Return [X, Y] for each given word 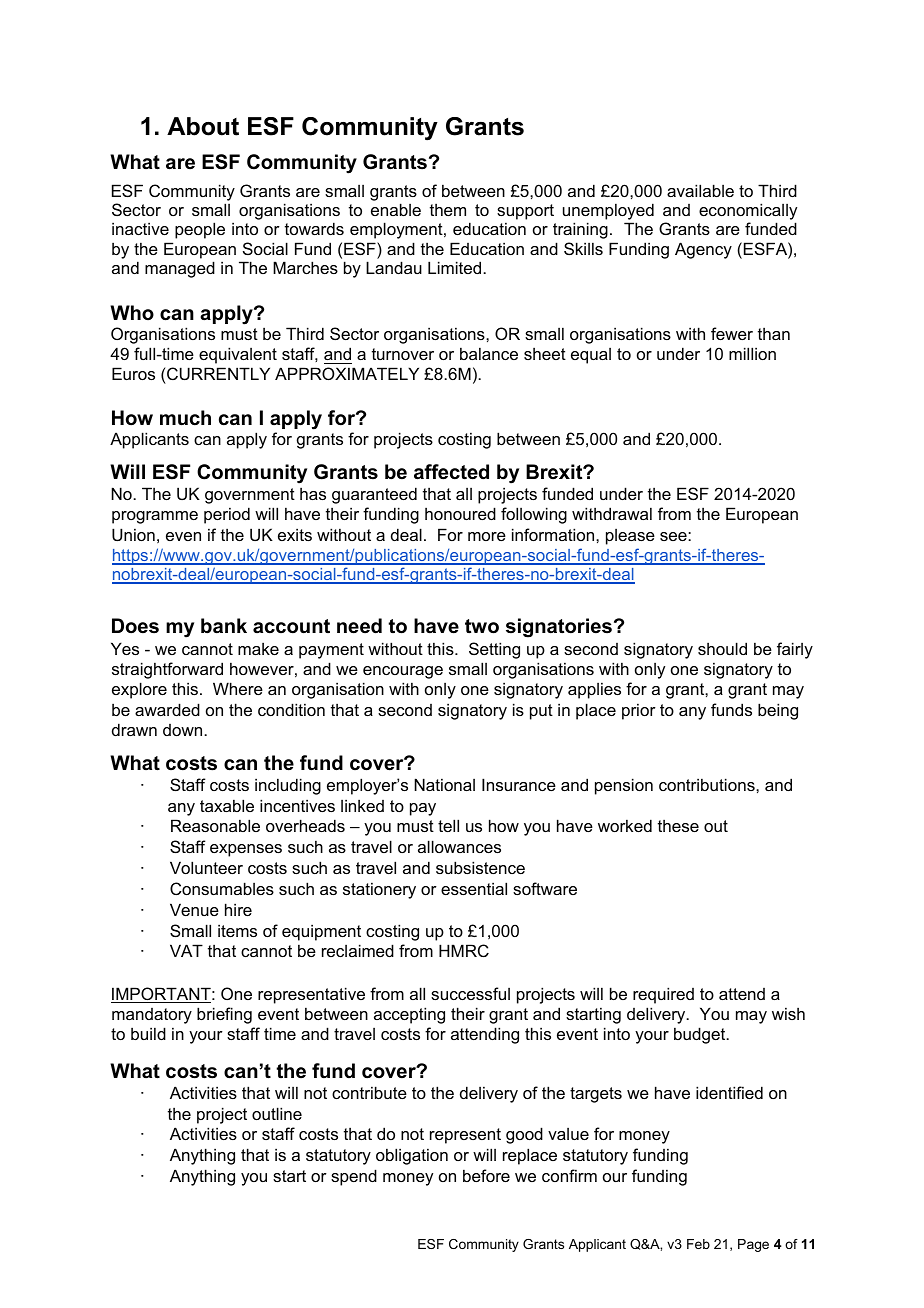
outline [277, 1113]
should [722, 648]
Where [238, 688]
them [448, 210]
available [700, 190]
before [486, 1175]
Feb [698, 1244]
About [203, 126]
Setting [494, 650]
